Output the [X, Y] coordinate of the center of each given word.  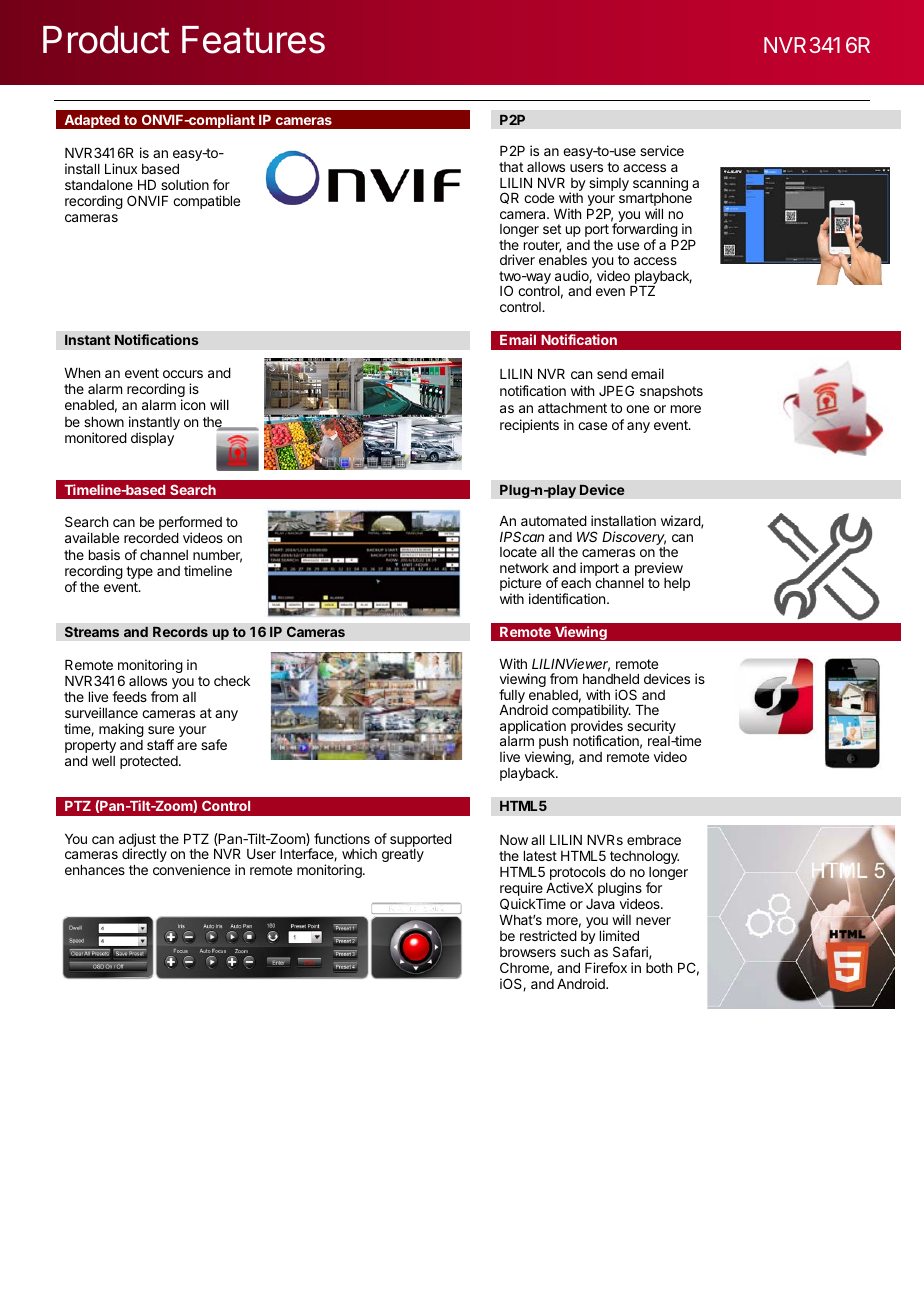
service [662, 150]
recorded [151, 538]
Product [106, 40]
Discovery [634, 539]
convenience [191, 869]
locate [518, 552]
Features [253, 40]
